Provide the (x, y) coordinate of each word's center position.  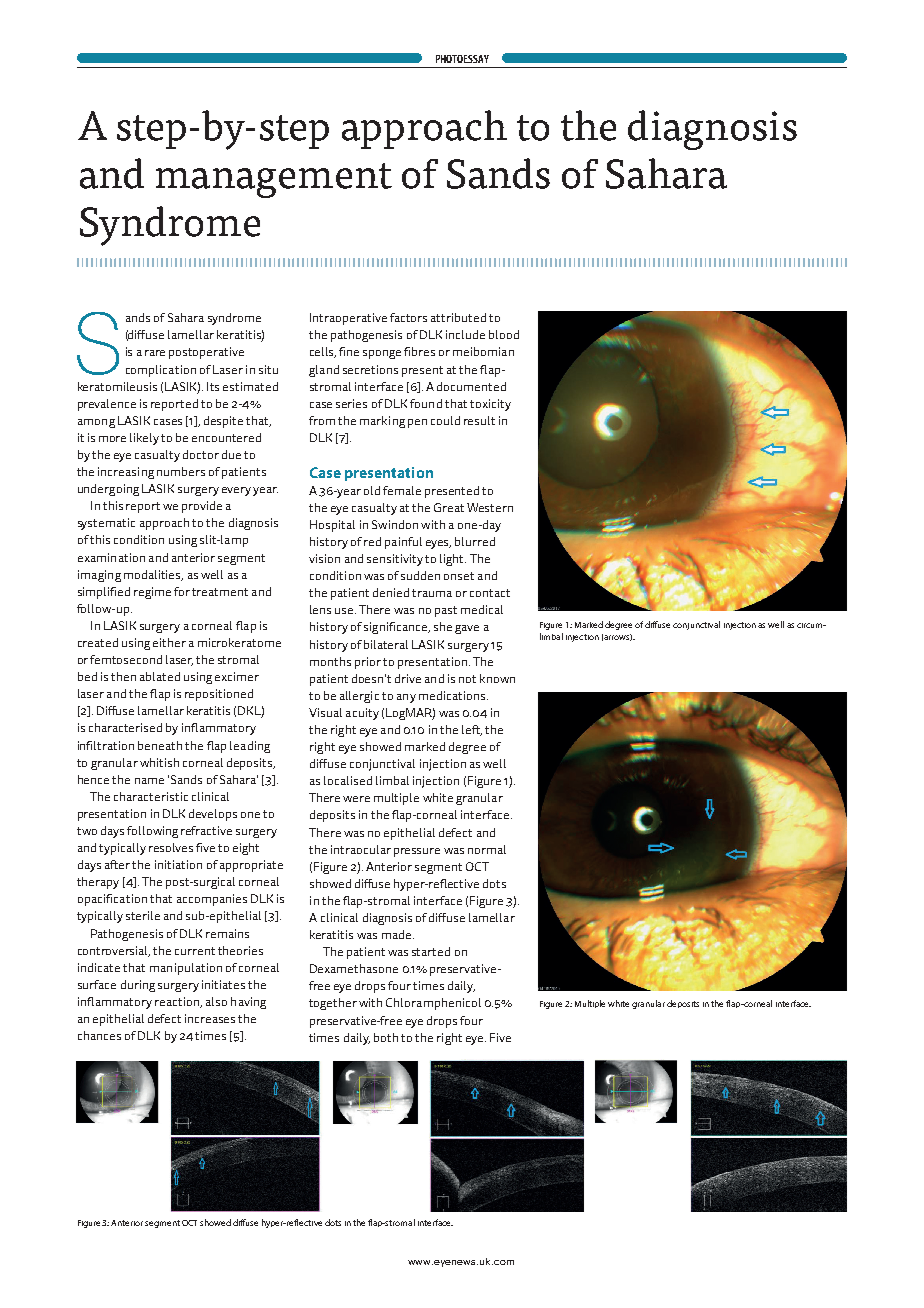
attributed (458, 317)
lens (320, 609)
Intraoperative (348, 319)
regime (152, 593)
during (138, 986)
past (446, 611)
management (274, 180)
